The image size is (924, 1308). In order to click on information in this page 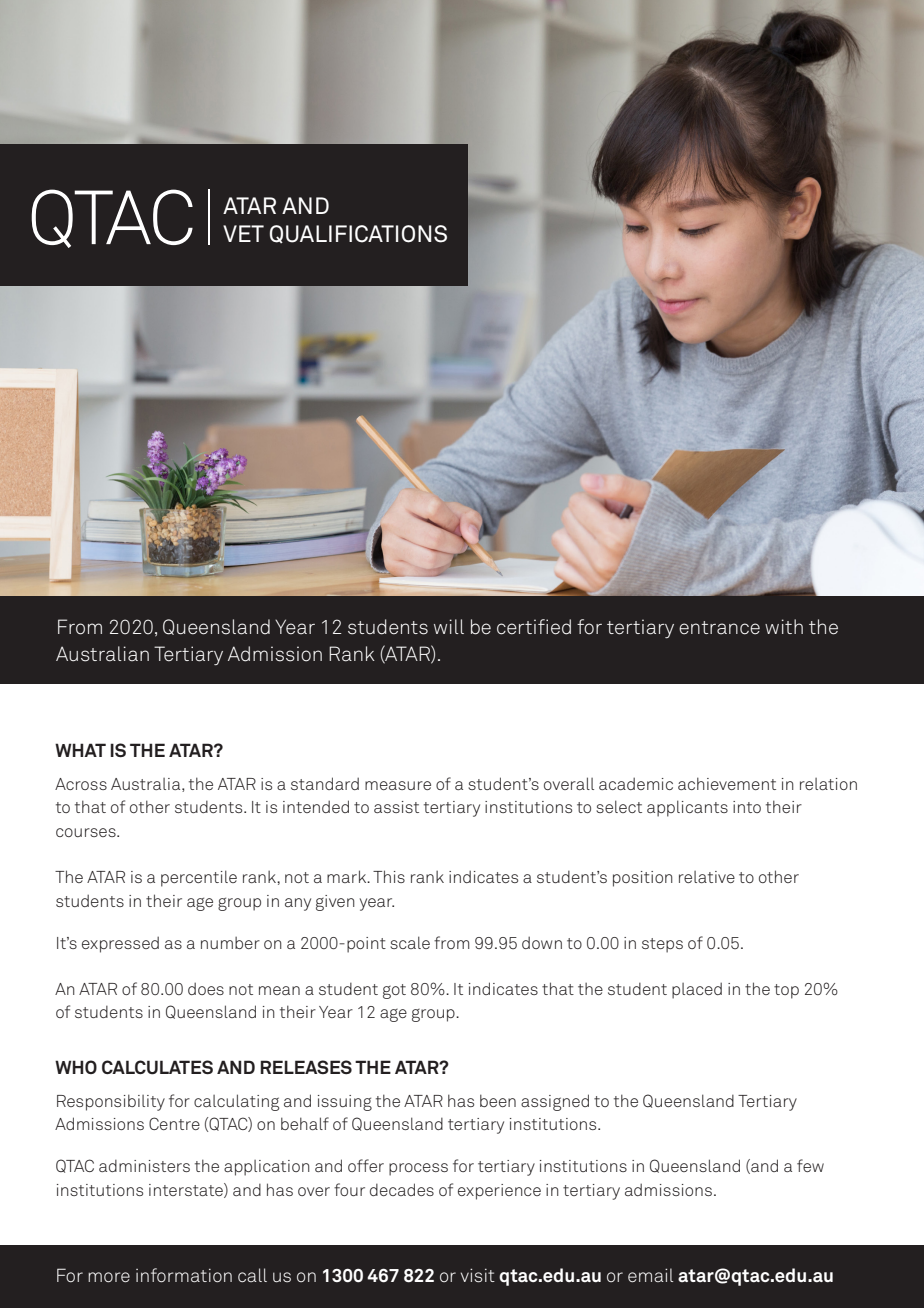, I will do `click(184, 1275)`.
